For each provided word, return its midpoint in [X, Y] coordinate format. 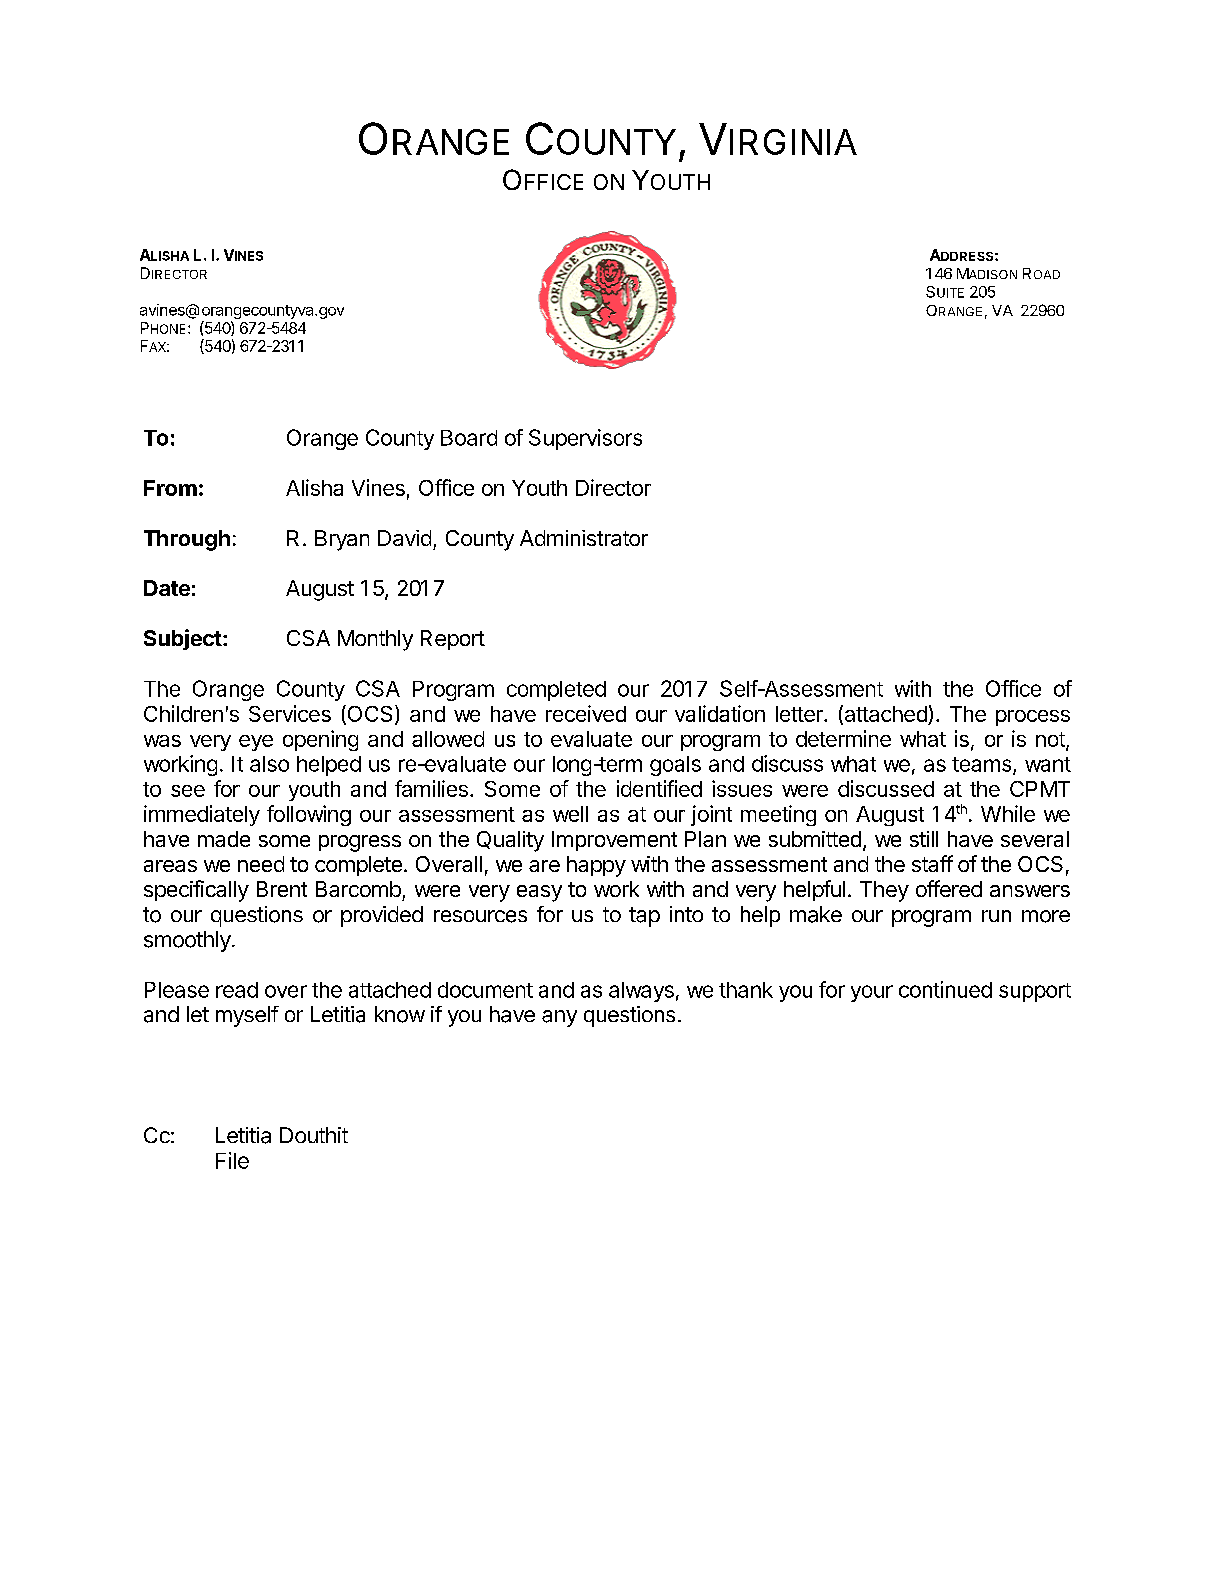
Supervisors [585, 439]
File [232, 1160]
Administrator [584, 538]
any [559, 1018]
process [1033, 718]
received [586, 713]
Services [290, 713]
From [170, 488]
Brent [282, 889]
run [996, 916]
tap [644, 917]
